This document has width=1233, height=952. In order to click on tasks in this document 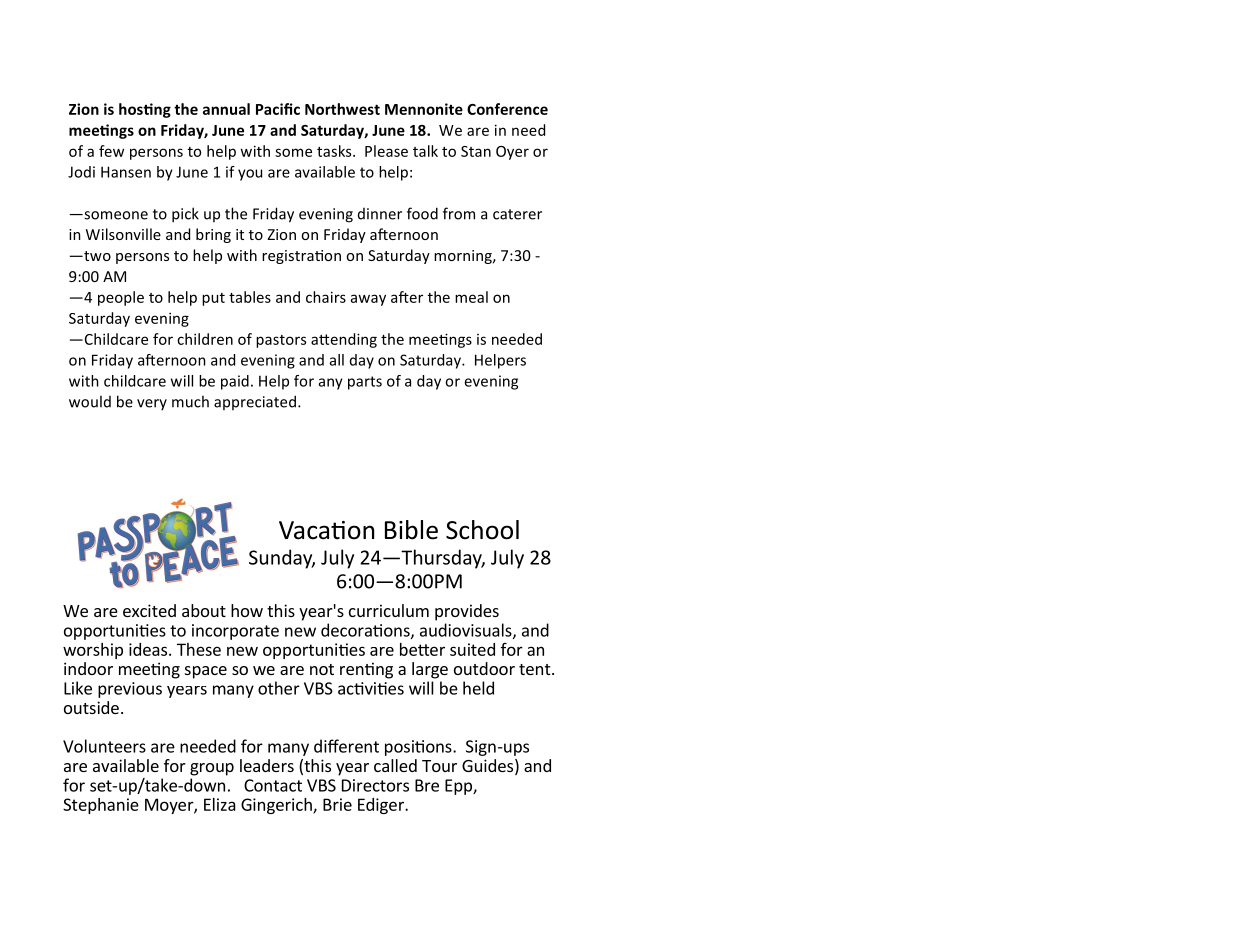, I will do `click(335, 151)`.
